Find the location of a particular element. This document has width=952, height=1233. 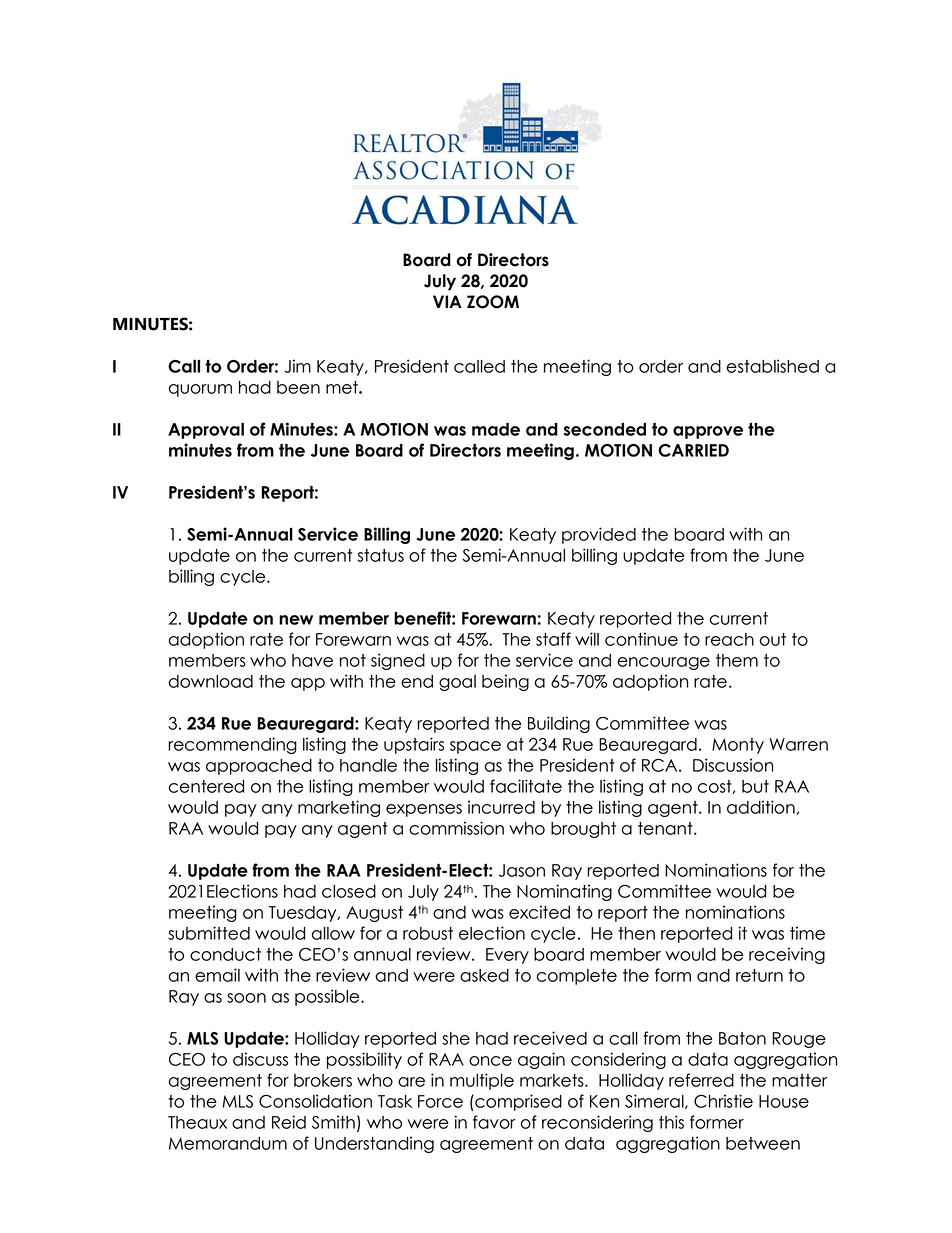

Jim is located at coordinates (297, 366).
